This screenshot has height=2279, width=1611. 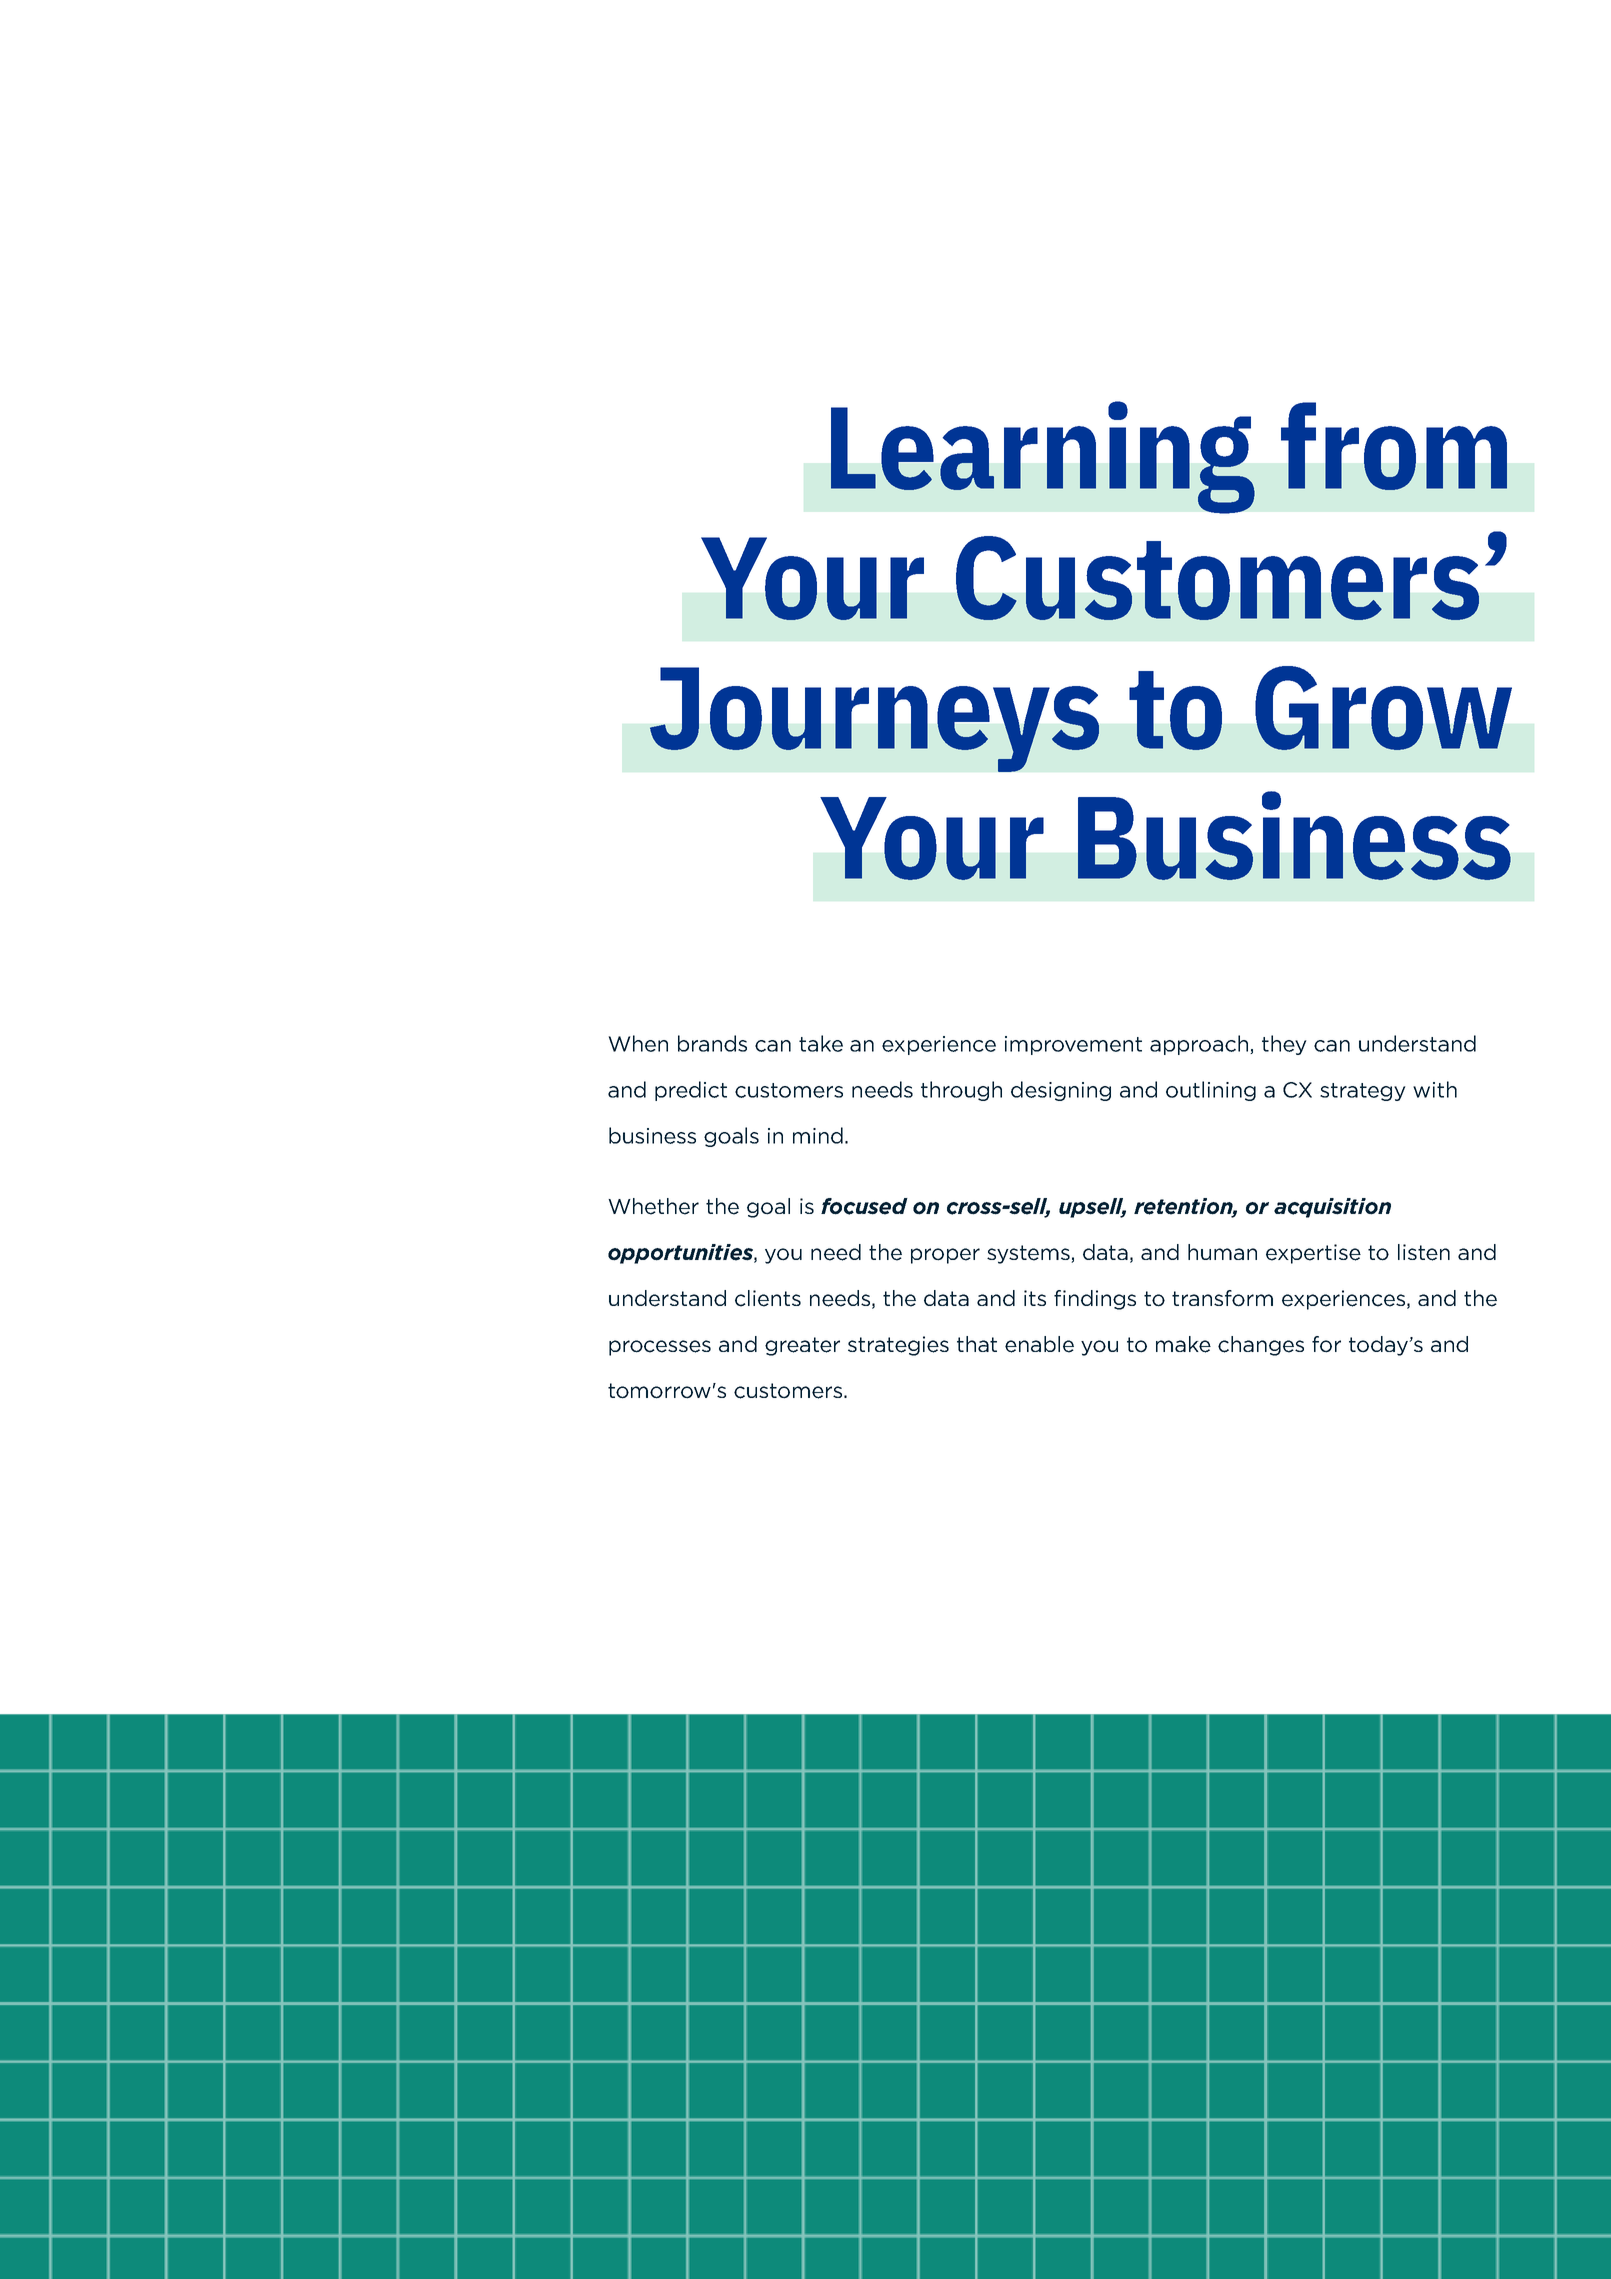 What do you see at coordinates (1073, 1045) in the screenshot?
I see `improvement` at bounding box center [1073, 1045].
